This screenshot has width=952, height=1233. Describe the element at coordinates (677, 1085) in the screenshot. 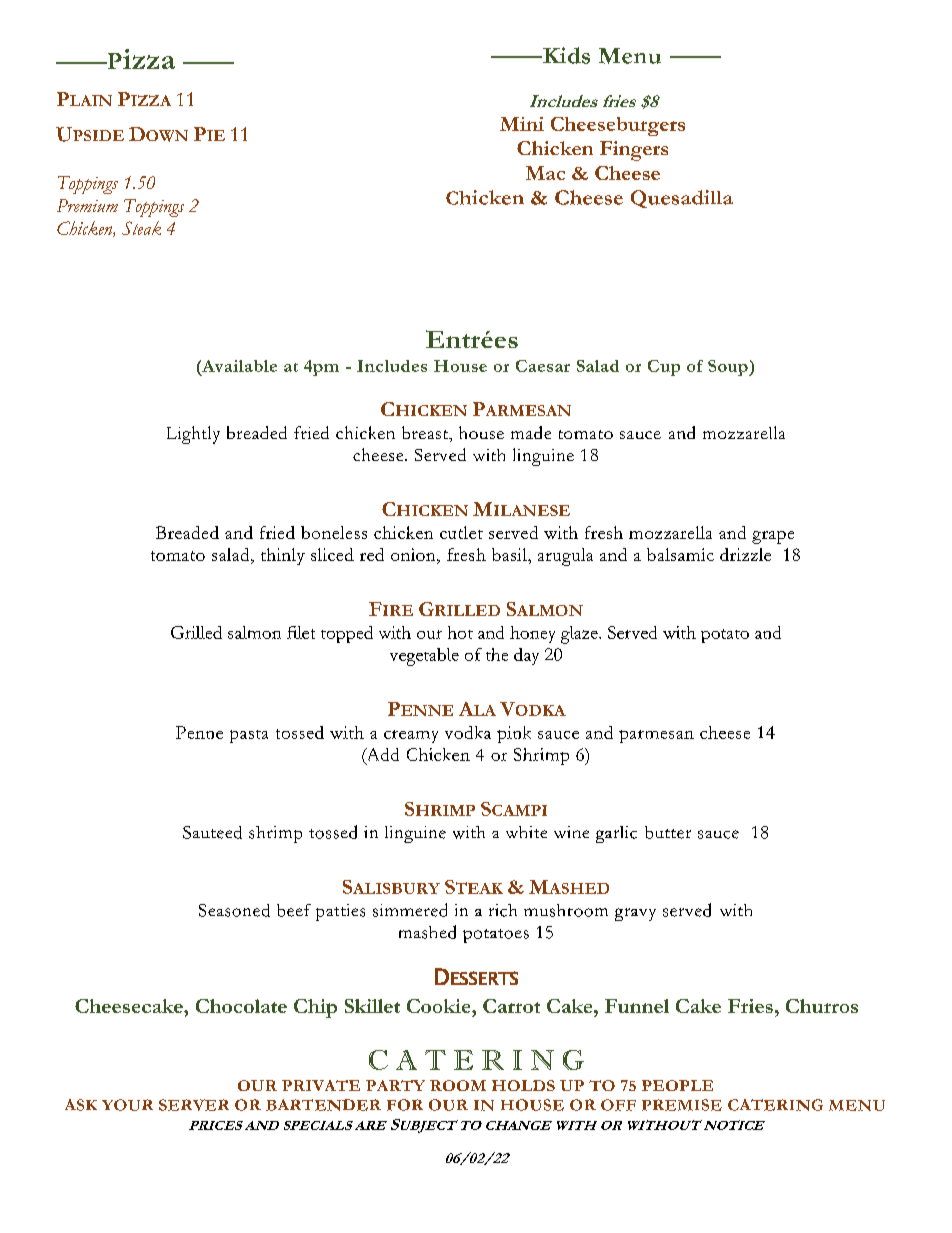

I see `PEOPLE` at that location.
